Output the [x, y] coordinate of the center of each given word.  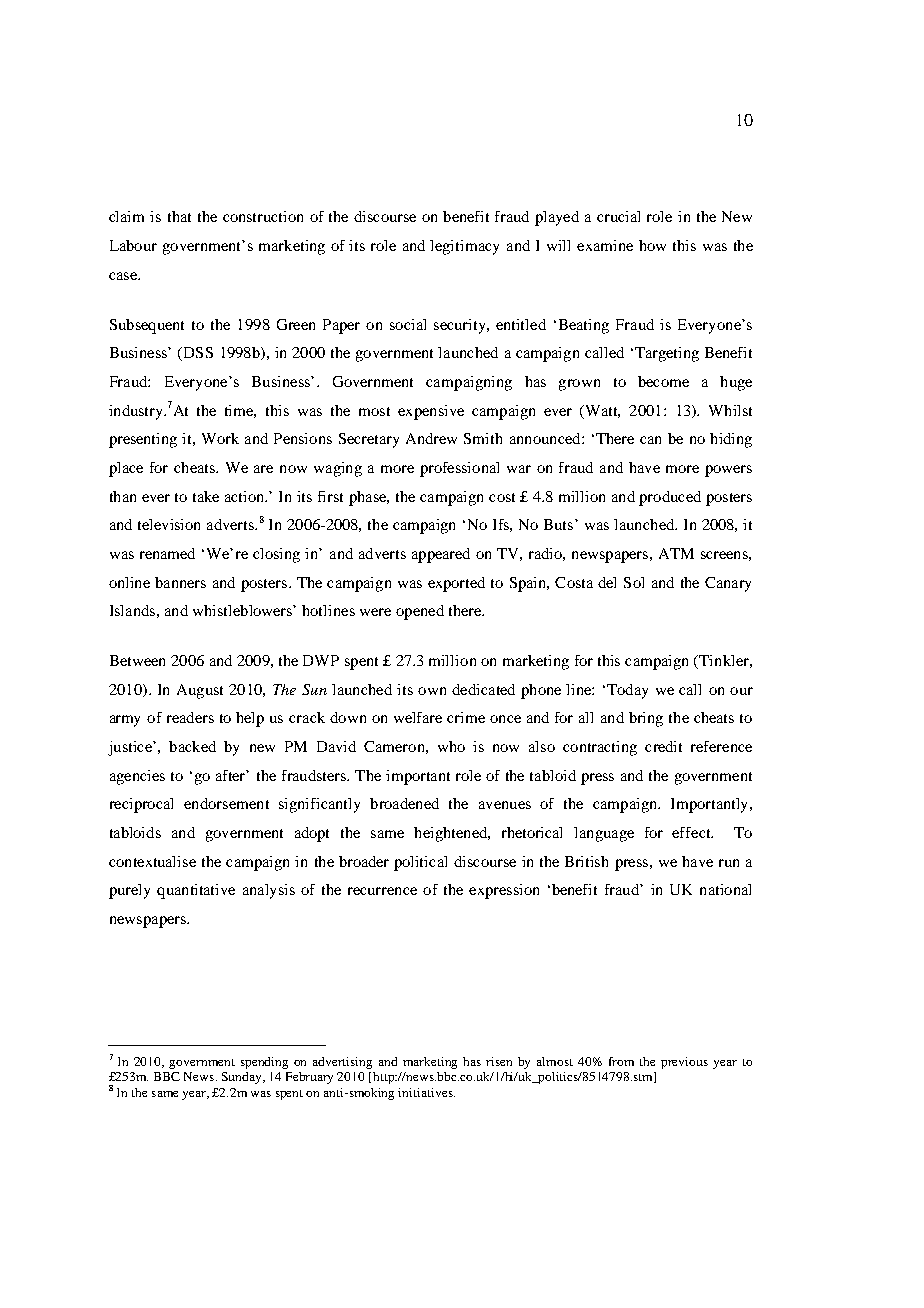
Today [627, 691]
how [652, 245]
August [200, 691]
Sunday [243, 1078]
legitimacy [464, 247]
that [179, 216]
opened [420, 612]
